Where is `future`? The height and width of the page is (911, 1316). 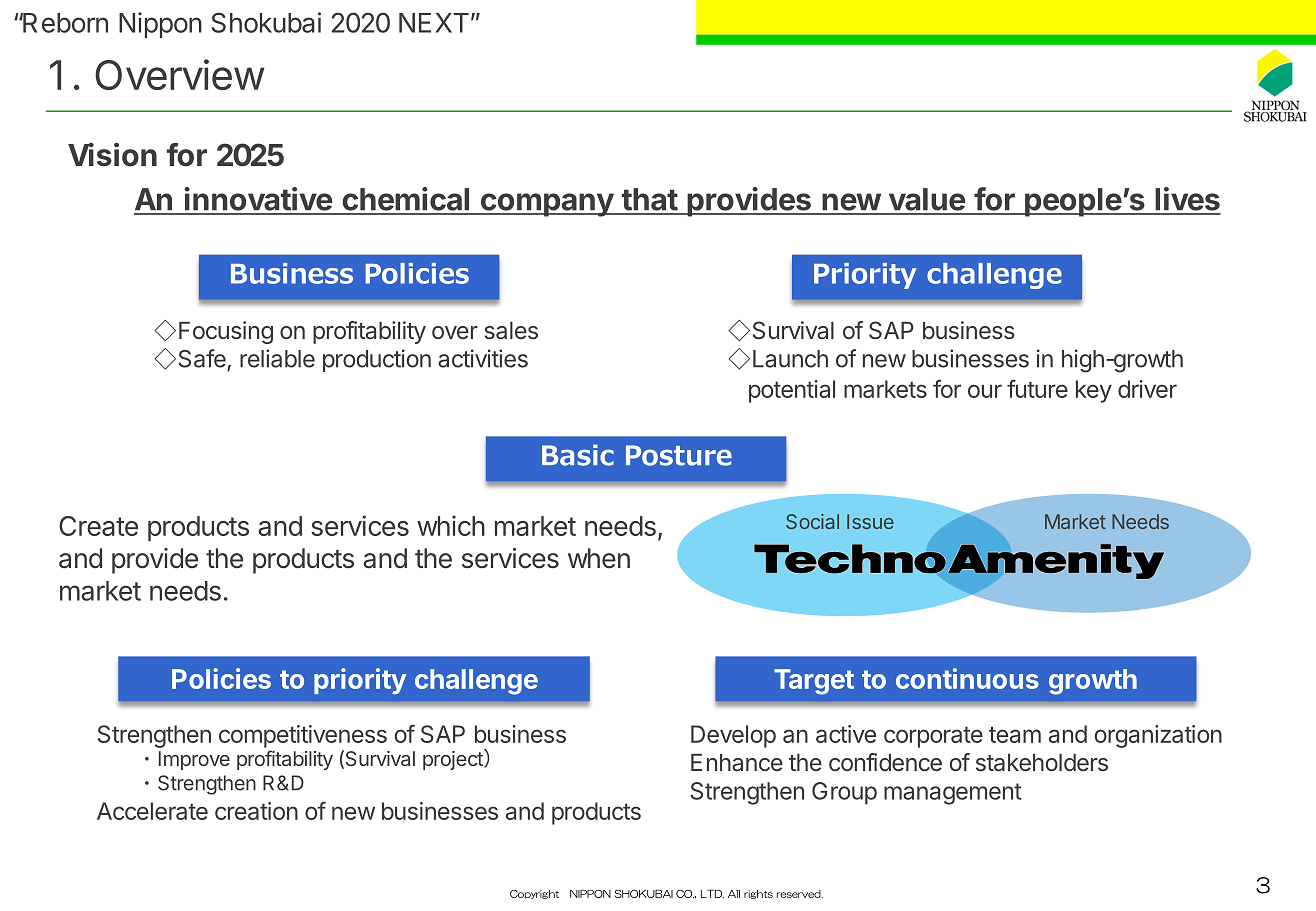 future is located at coordinates (1037, 389).
